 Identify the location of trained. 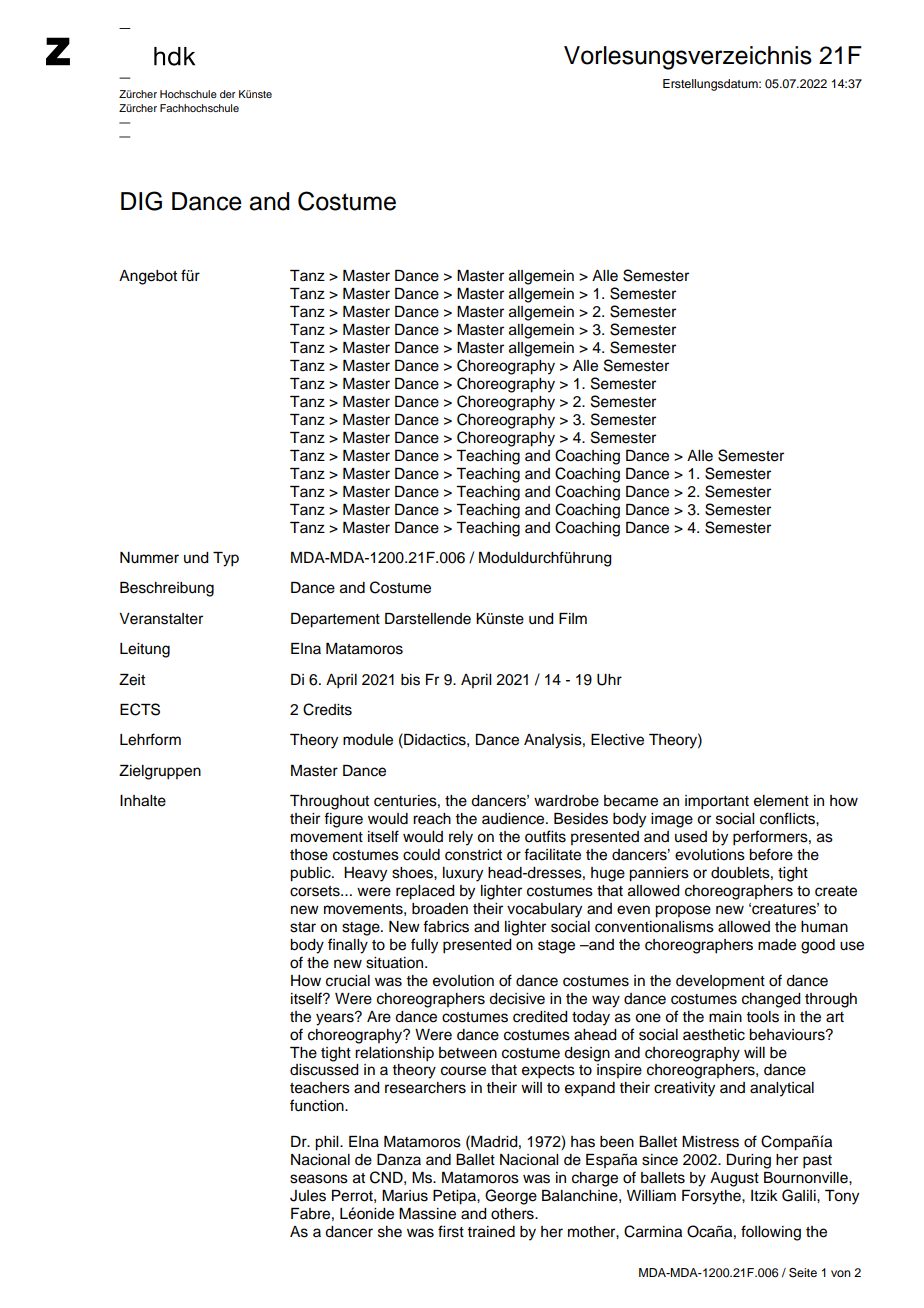
(491, 1232).
